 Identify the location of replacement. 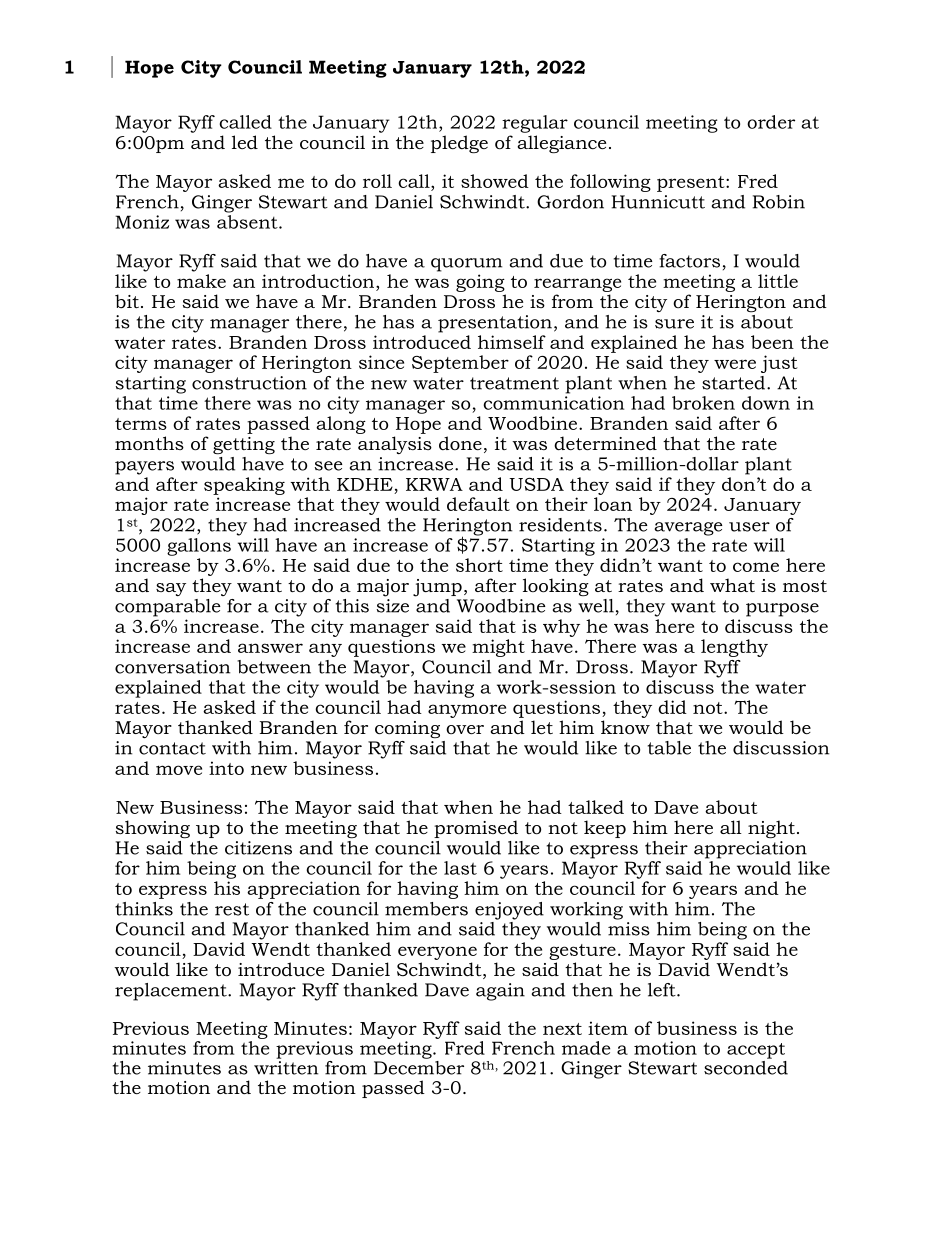
(172, 992).
